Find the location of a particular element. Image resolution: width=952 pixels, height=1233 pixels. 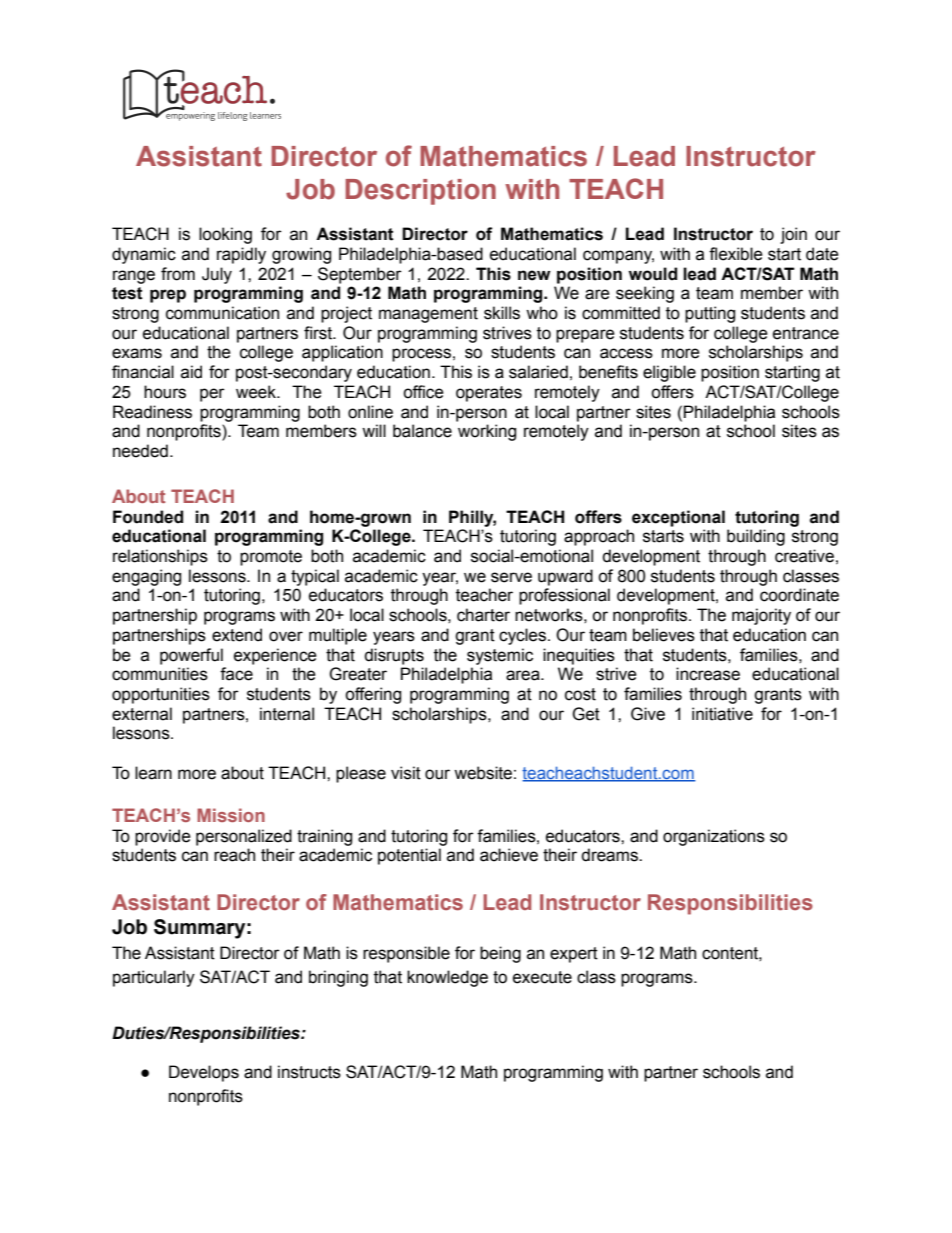

reach is located at coordinates (234, 855).
